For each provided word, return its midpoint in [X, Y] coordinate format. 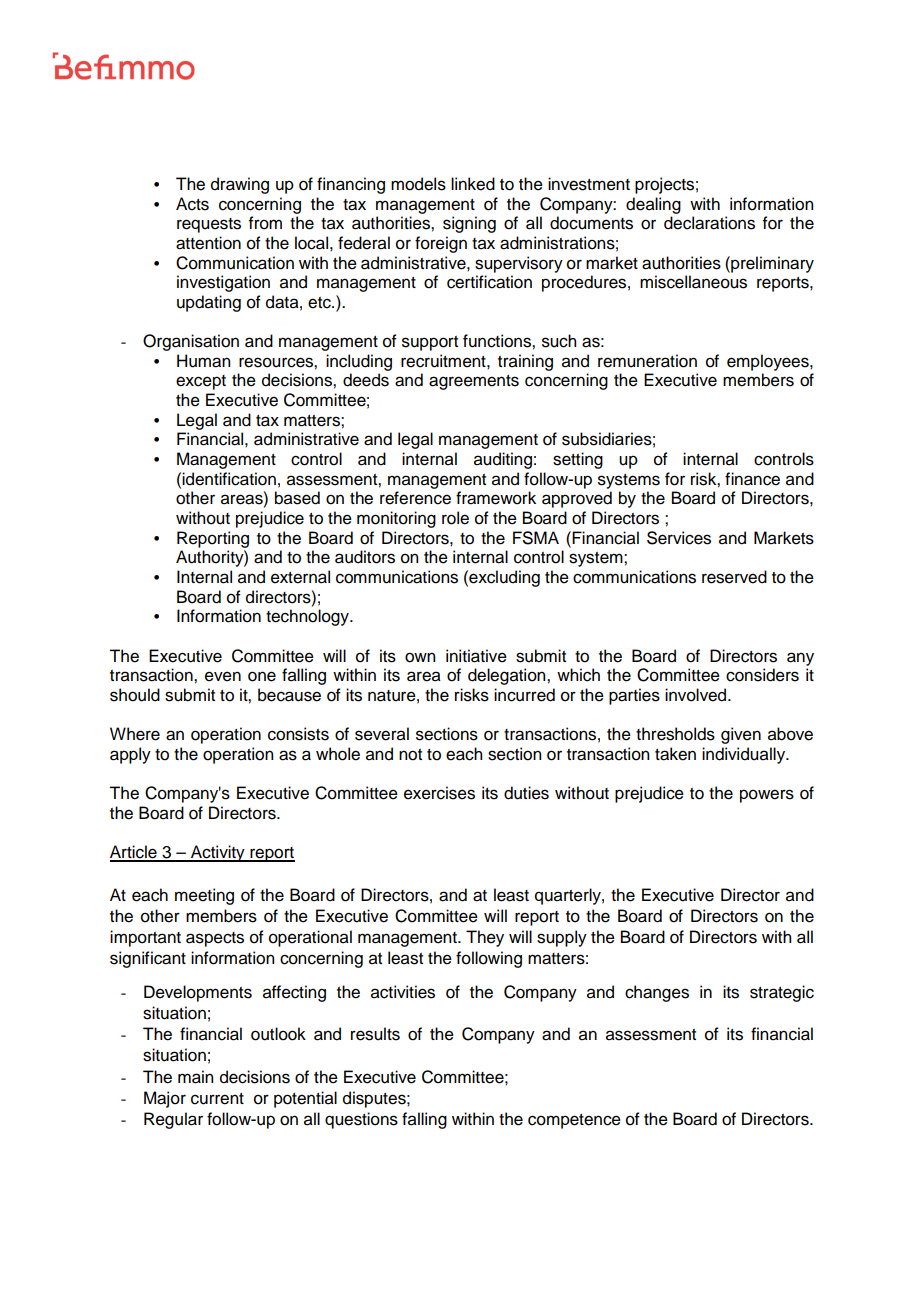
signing [469, 224]
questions [361, 1120]
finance [752, 479]
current [217, 1099]
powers [767, 796]
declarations [709, 223]
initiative [476, 656]
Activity [218, 853]
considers [762, 675]
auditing [503, 460]
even [223, 676]
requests [209, 225]
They [485, 938]
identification [229, 479]
